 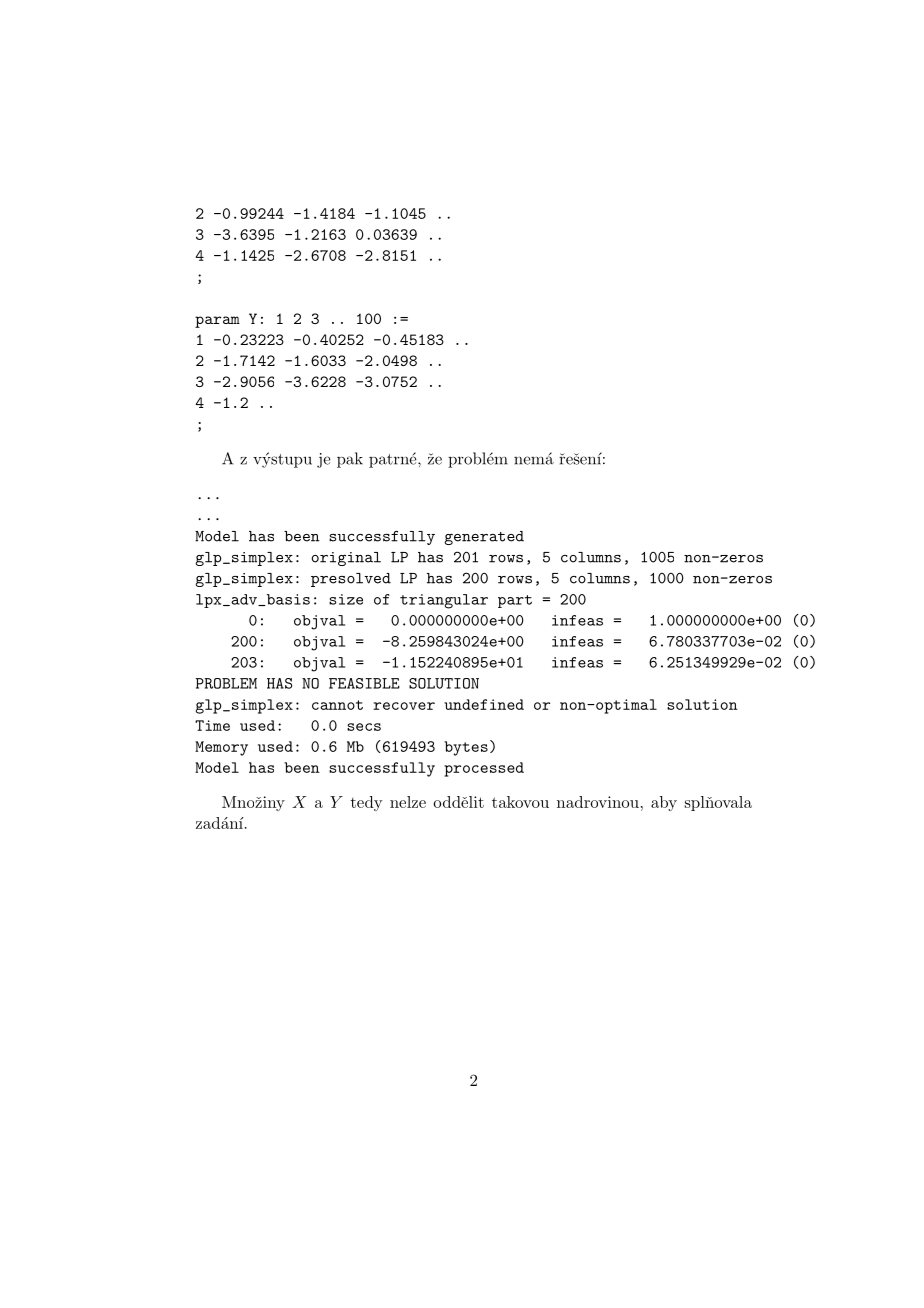 I want to click on aby, so click(x=664, y=803).
